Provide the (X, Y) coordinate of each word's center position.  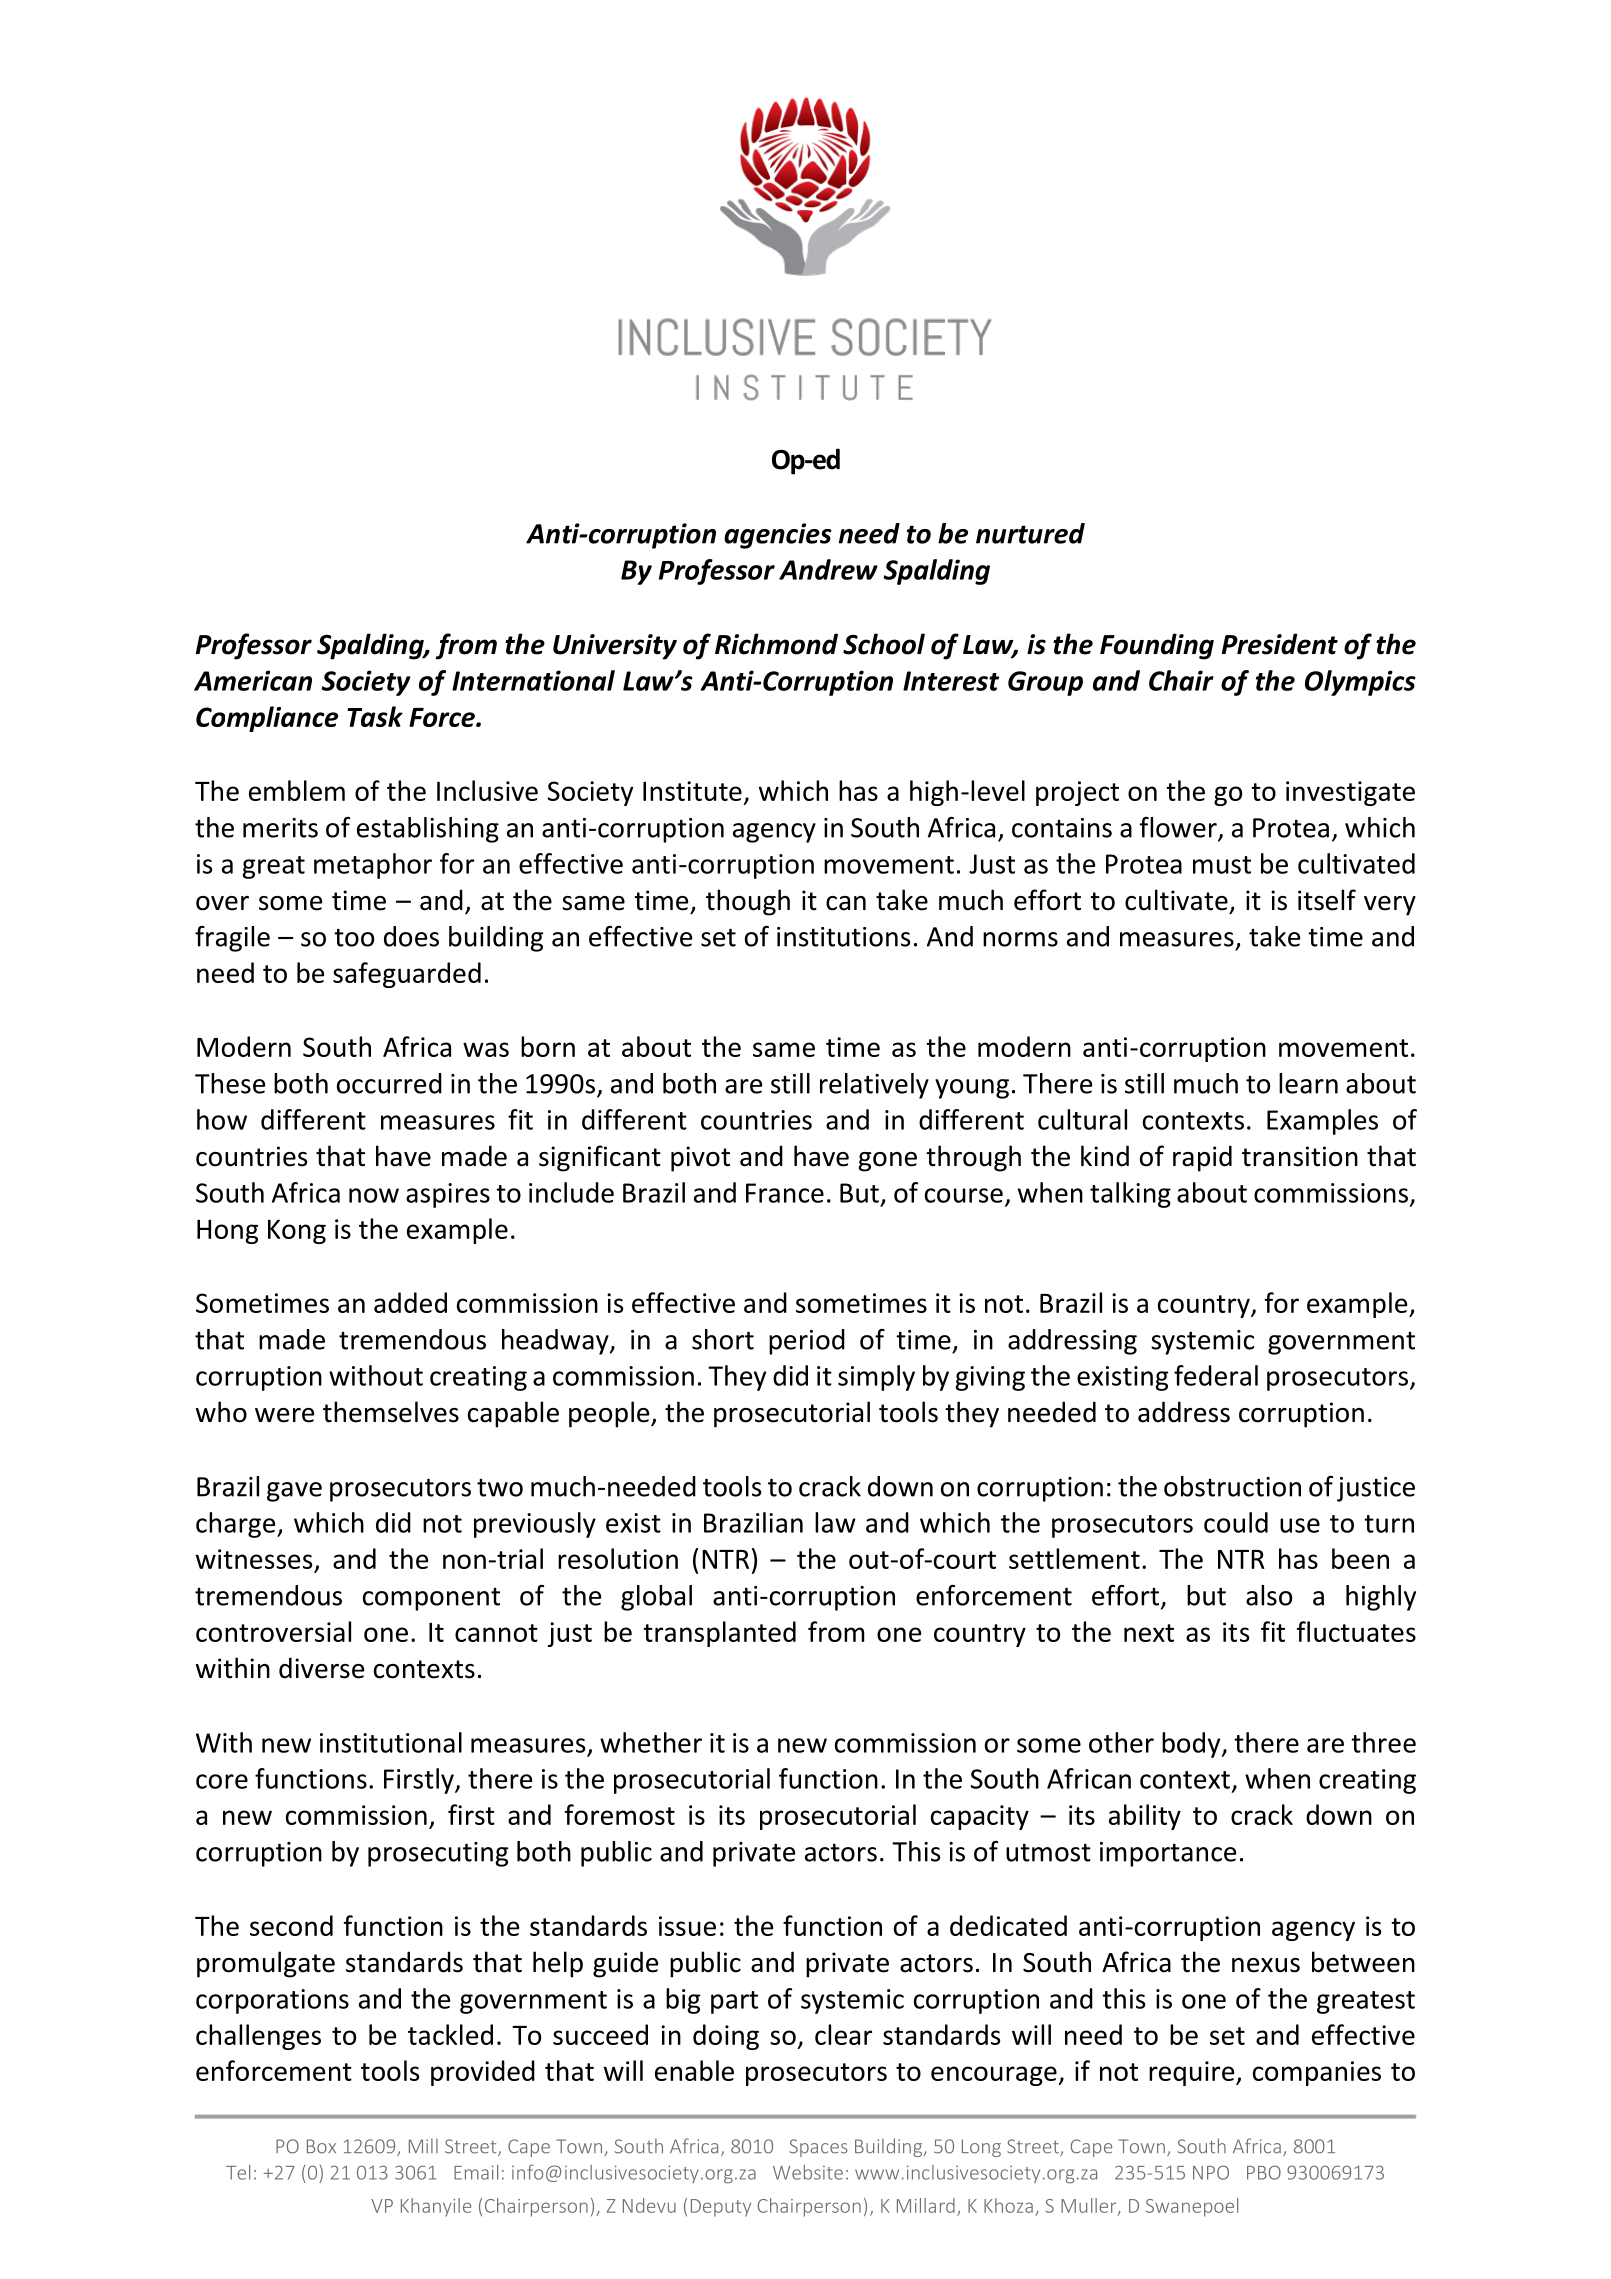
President (1280, 644)
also (1269, 1595)
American (253, 680)
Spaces (818, 2148)
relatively (874, 1086)
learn (1308, 1083)
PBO (1264, 2172)
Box (321, 2146)
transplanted (719, 1634)
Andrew (828, 569)
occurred (389, 1083)
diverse (321, 1668)
